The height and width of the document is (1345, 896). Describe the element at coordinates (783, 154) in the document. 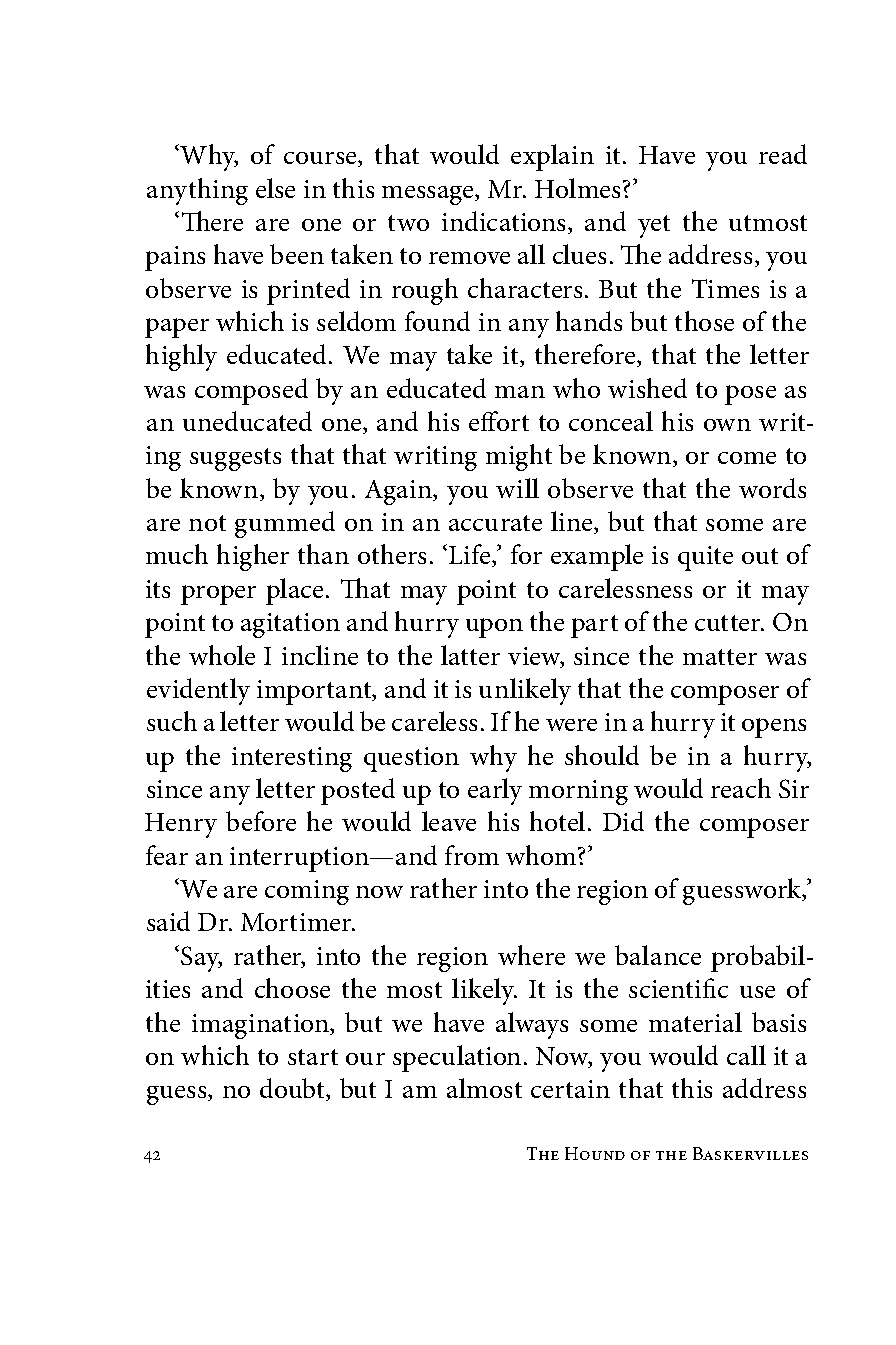

I see `read` at that location.
